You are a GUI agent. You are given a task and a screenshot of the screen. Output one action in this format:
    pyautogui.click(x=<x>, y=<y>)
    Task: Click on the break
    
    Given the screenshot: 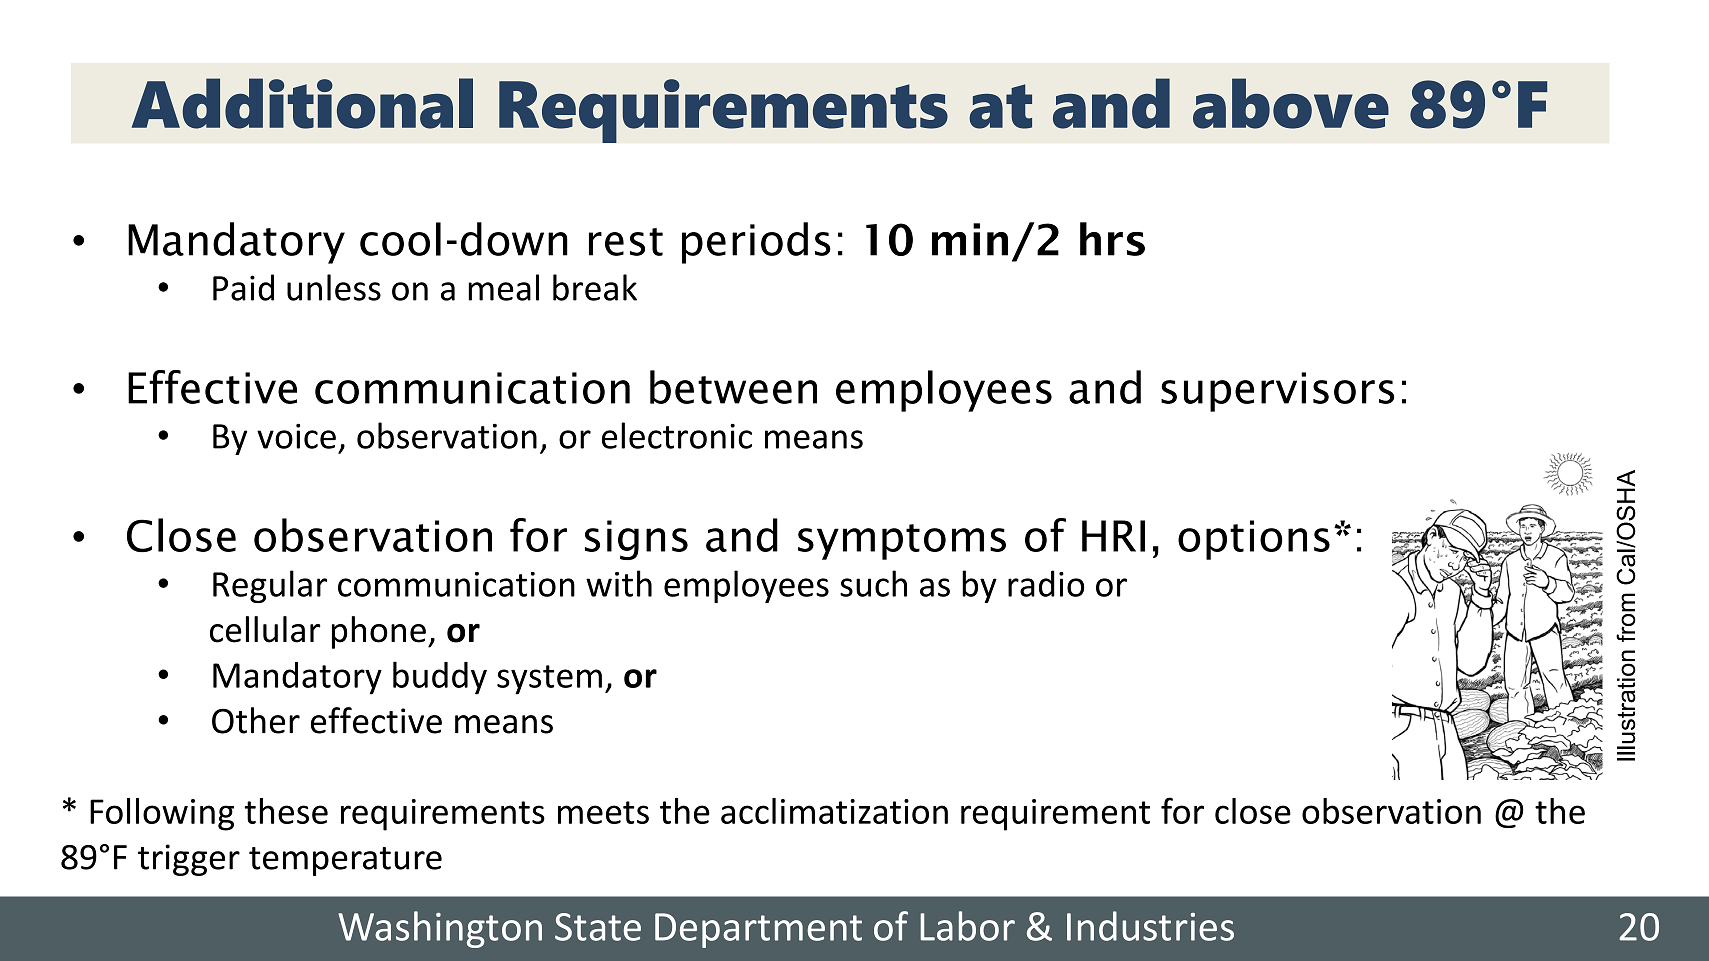 What is the action you would take?
    pyautogui.click(x=595, y=287)
